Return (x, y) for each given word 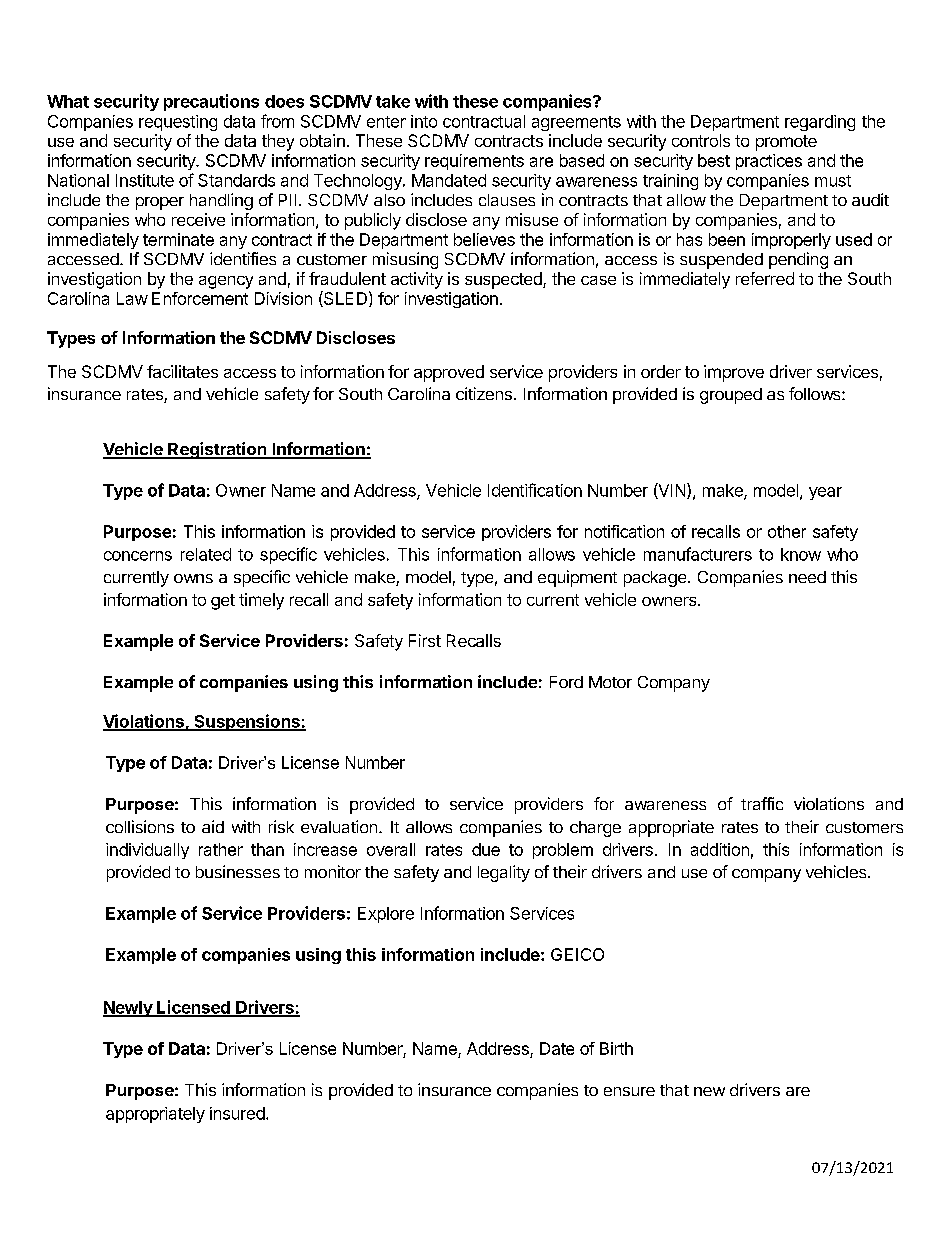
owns (193, 578)
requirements (474, 162)
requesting (178, 123)
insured (237, 1113)
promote (786, 143)
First (425, 640)
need (807, 577)
